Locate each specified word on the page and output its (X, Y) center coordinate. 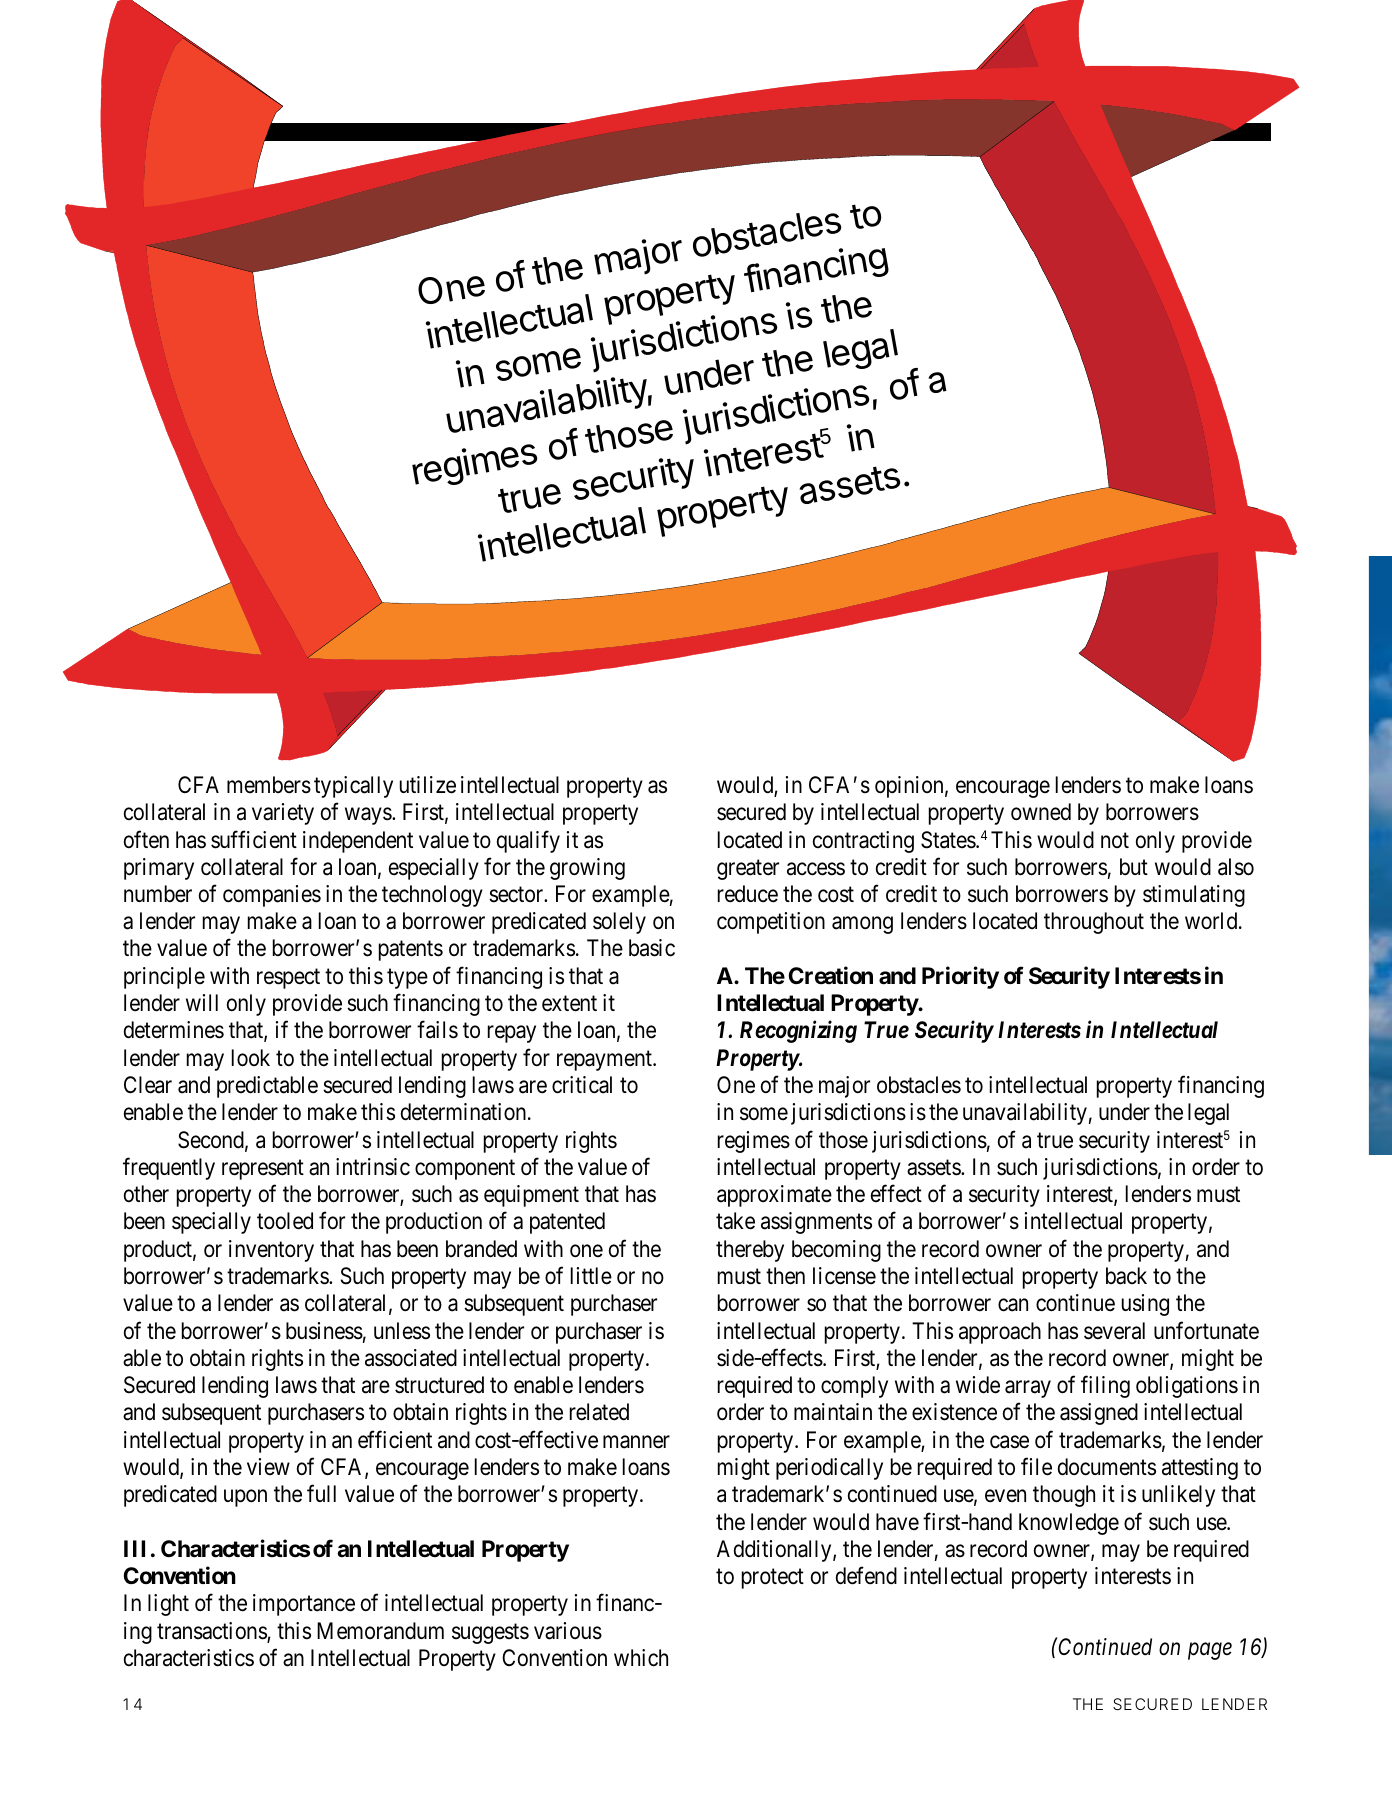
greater (748, 870)
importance (304, 1605)
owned (1041, 812)
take (735, 1221)
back (1126, 1276)
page (1210, 1651)
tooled (285, 1221)
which (641, 1658)
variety (283, 814)
